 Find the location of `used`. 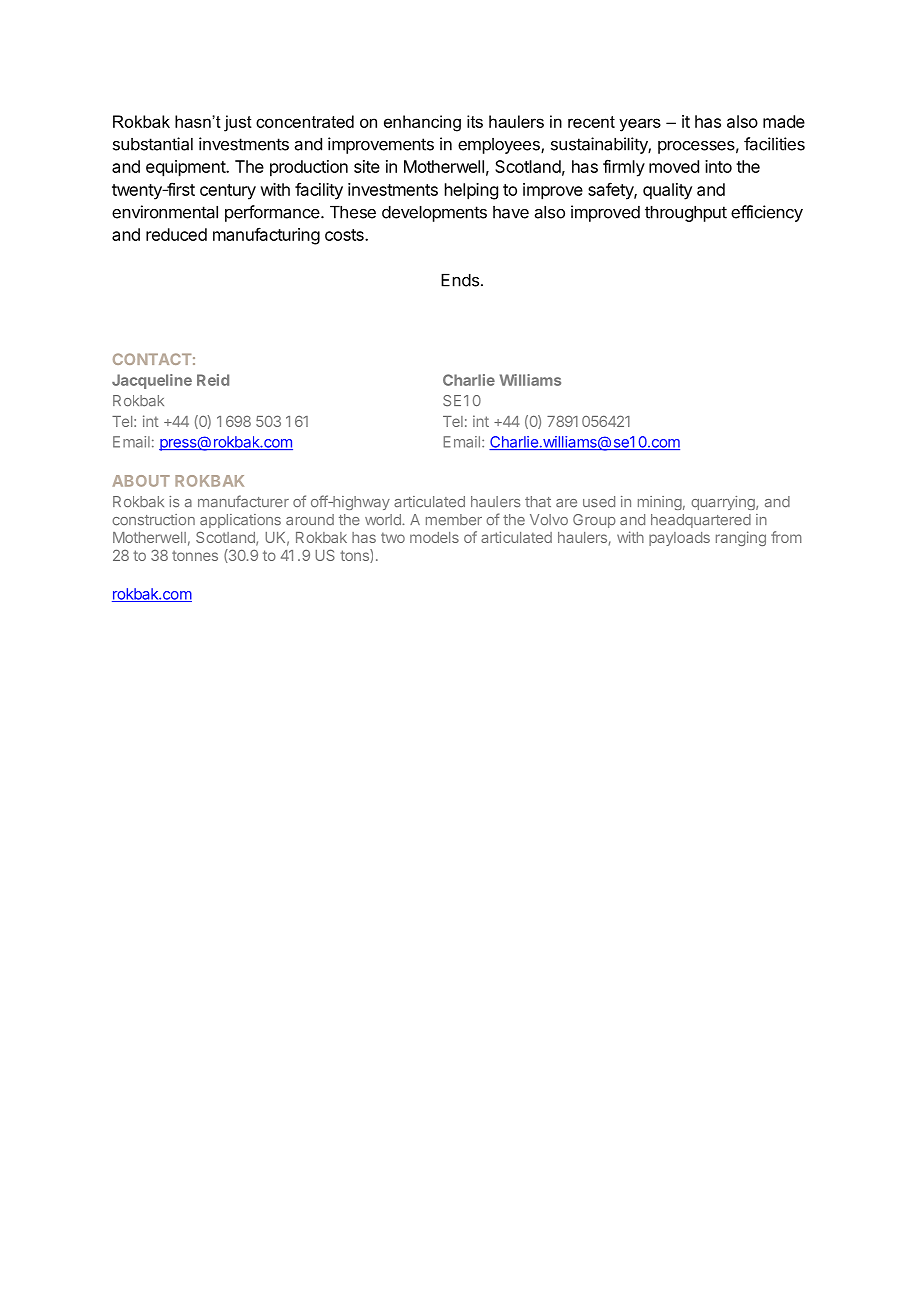

used is located at coordinates (599, 502).
